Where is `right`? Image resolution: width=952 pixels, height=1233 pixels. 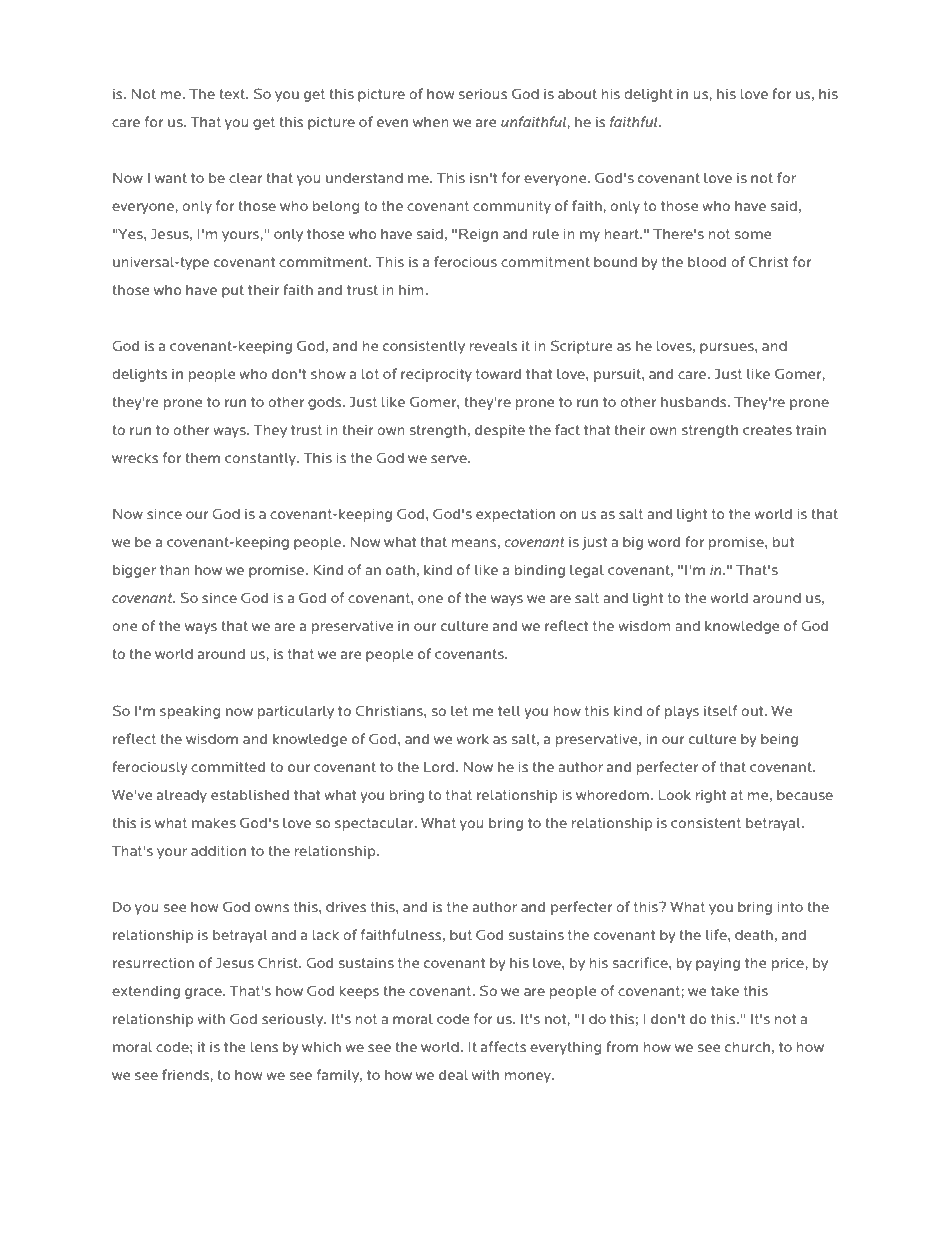 right is located at coordinates (711, 796).
